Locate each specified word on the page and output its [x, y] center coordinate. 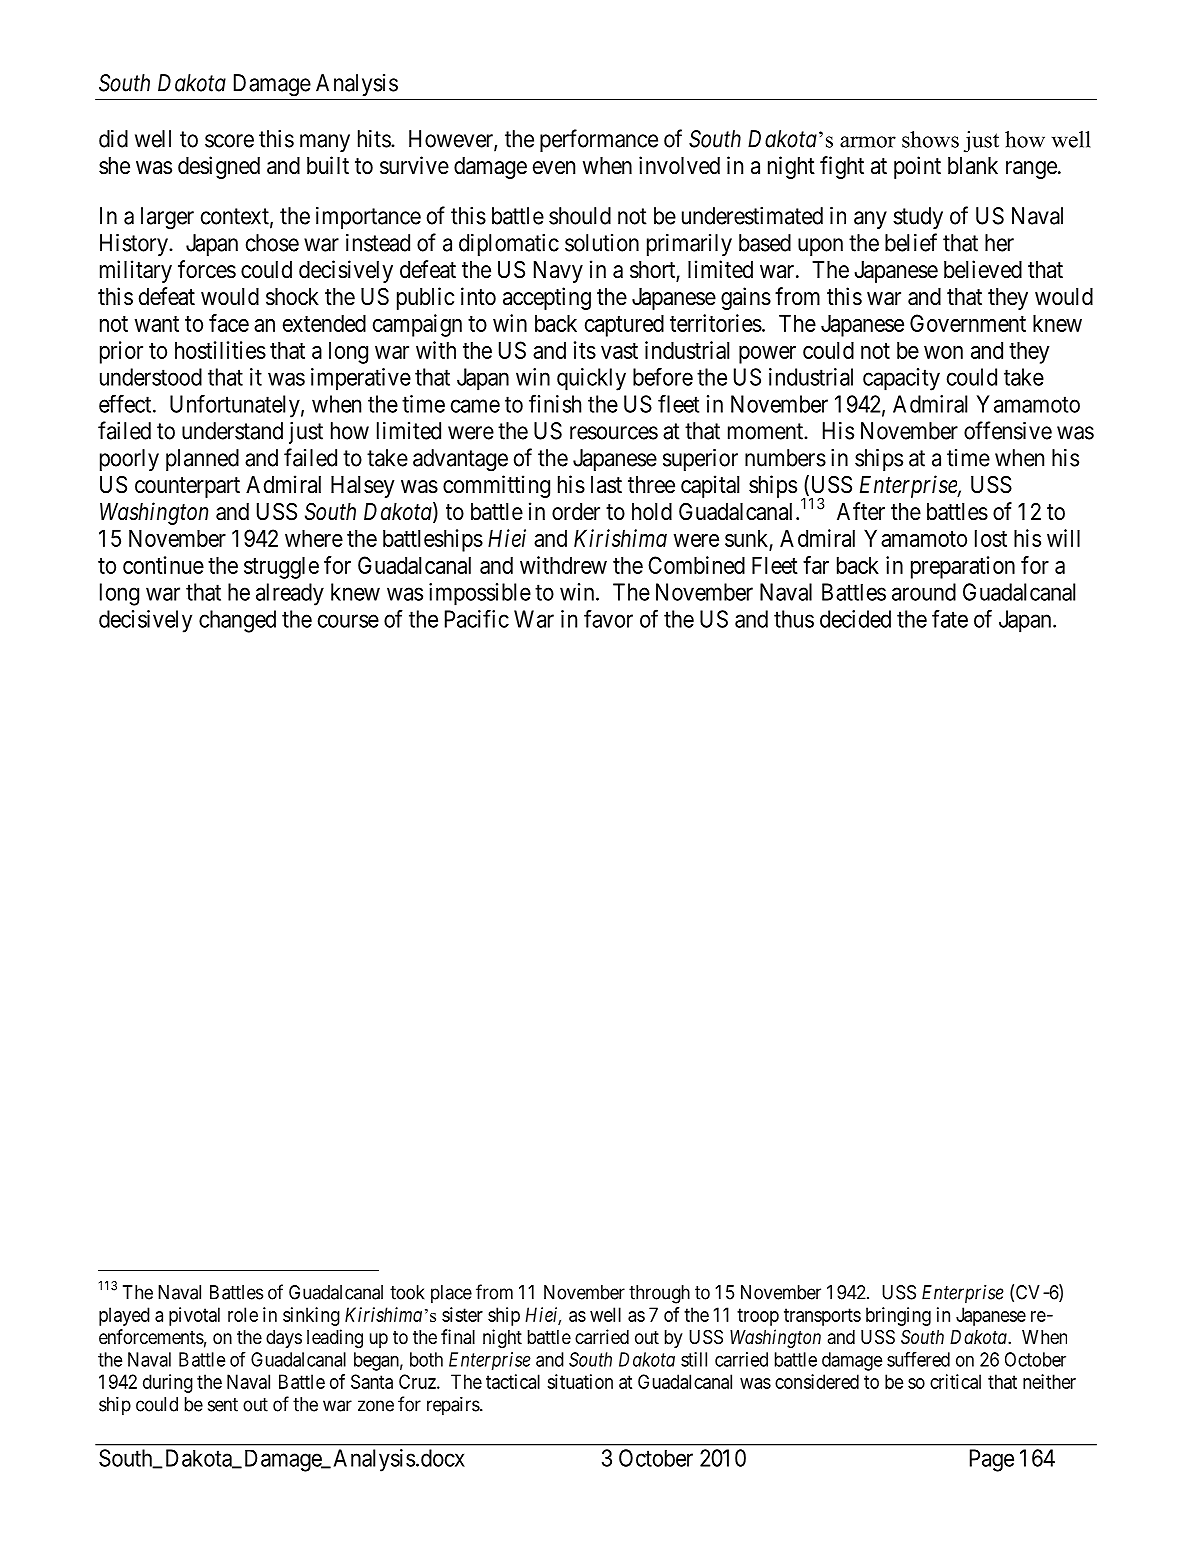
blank [973, 166]
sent [223, 1405]
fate [950, 618]
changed [237, 621]
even [554, 168]
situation [580, 1381]
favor [608, 618]
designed [219, 167]
